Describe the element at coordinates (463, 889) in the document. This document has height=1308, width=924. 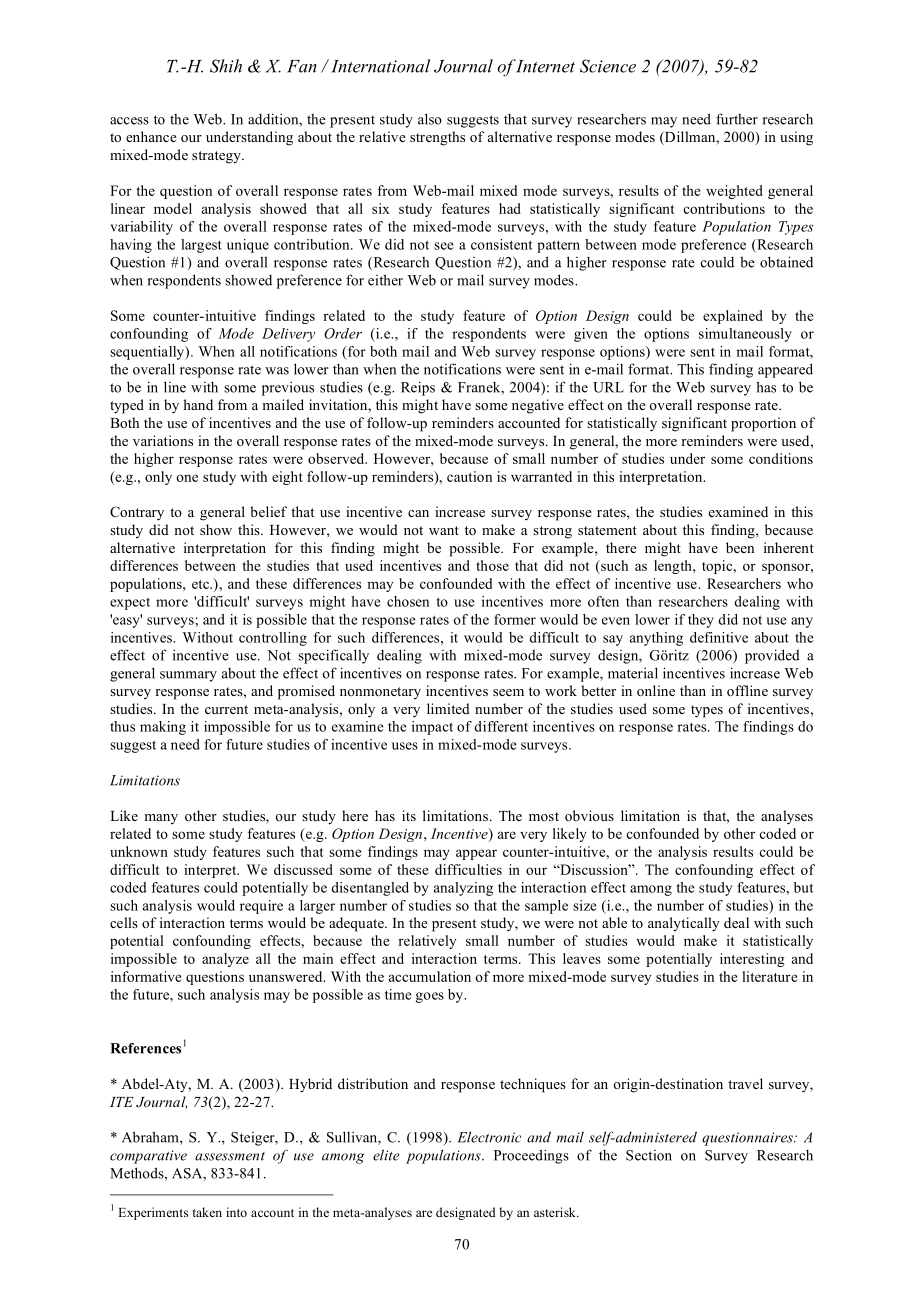
I see `analyzing` at that location.
